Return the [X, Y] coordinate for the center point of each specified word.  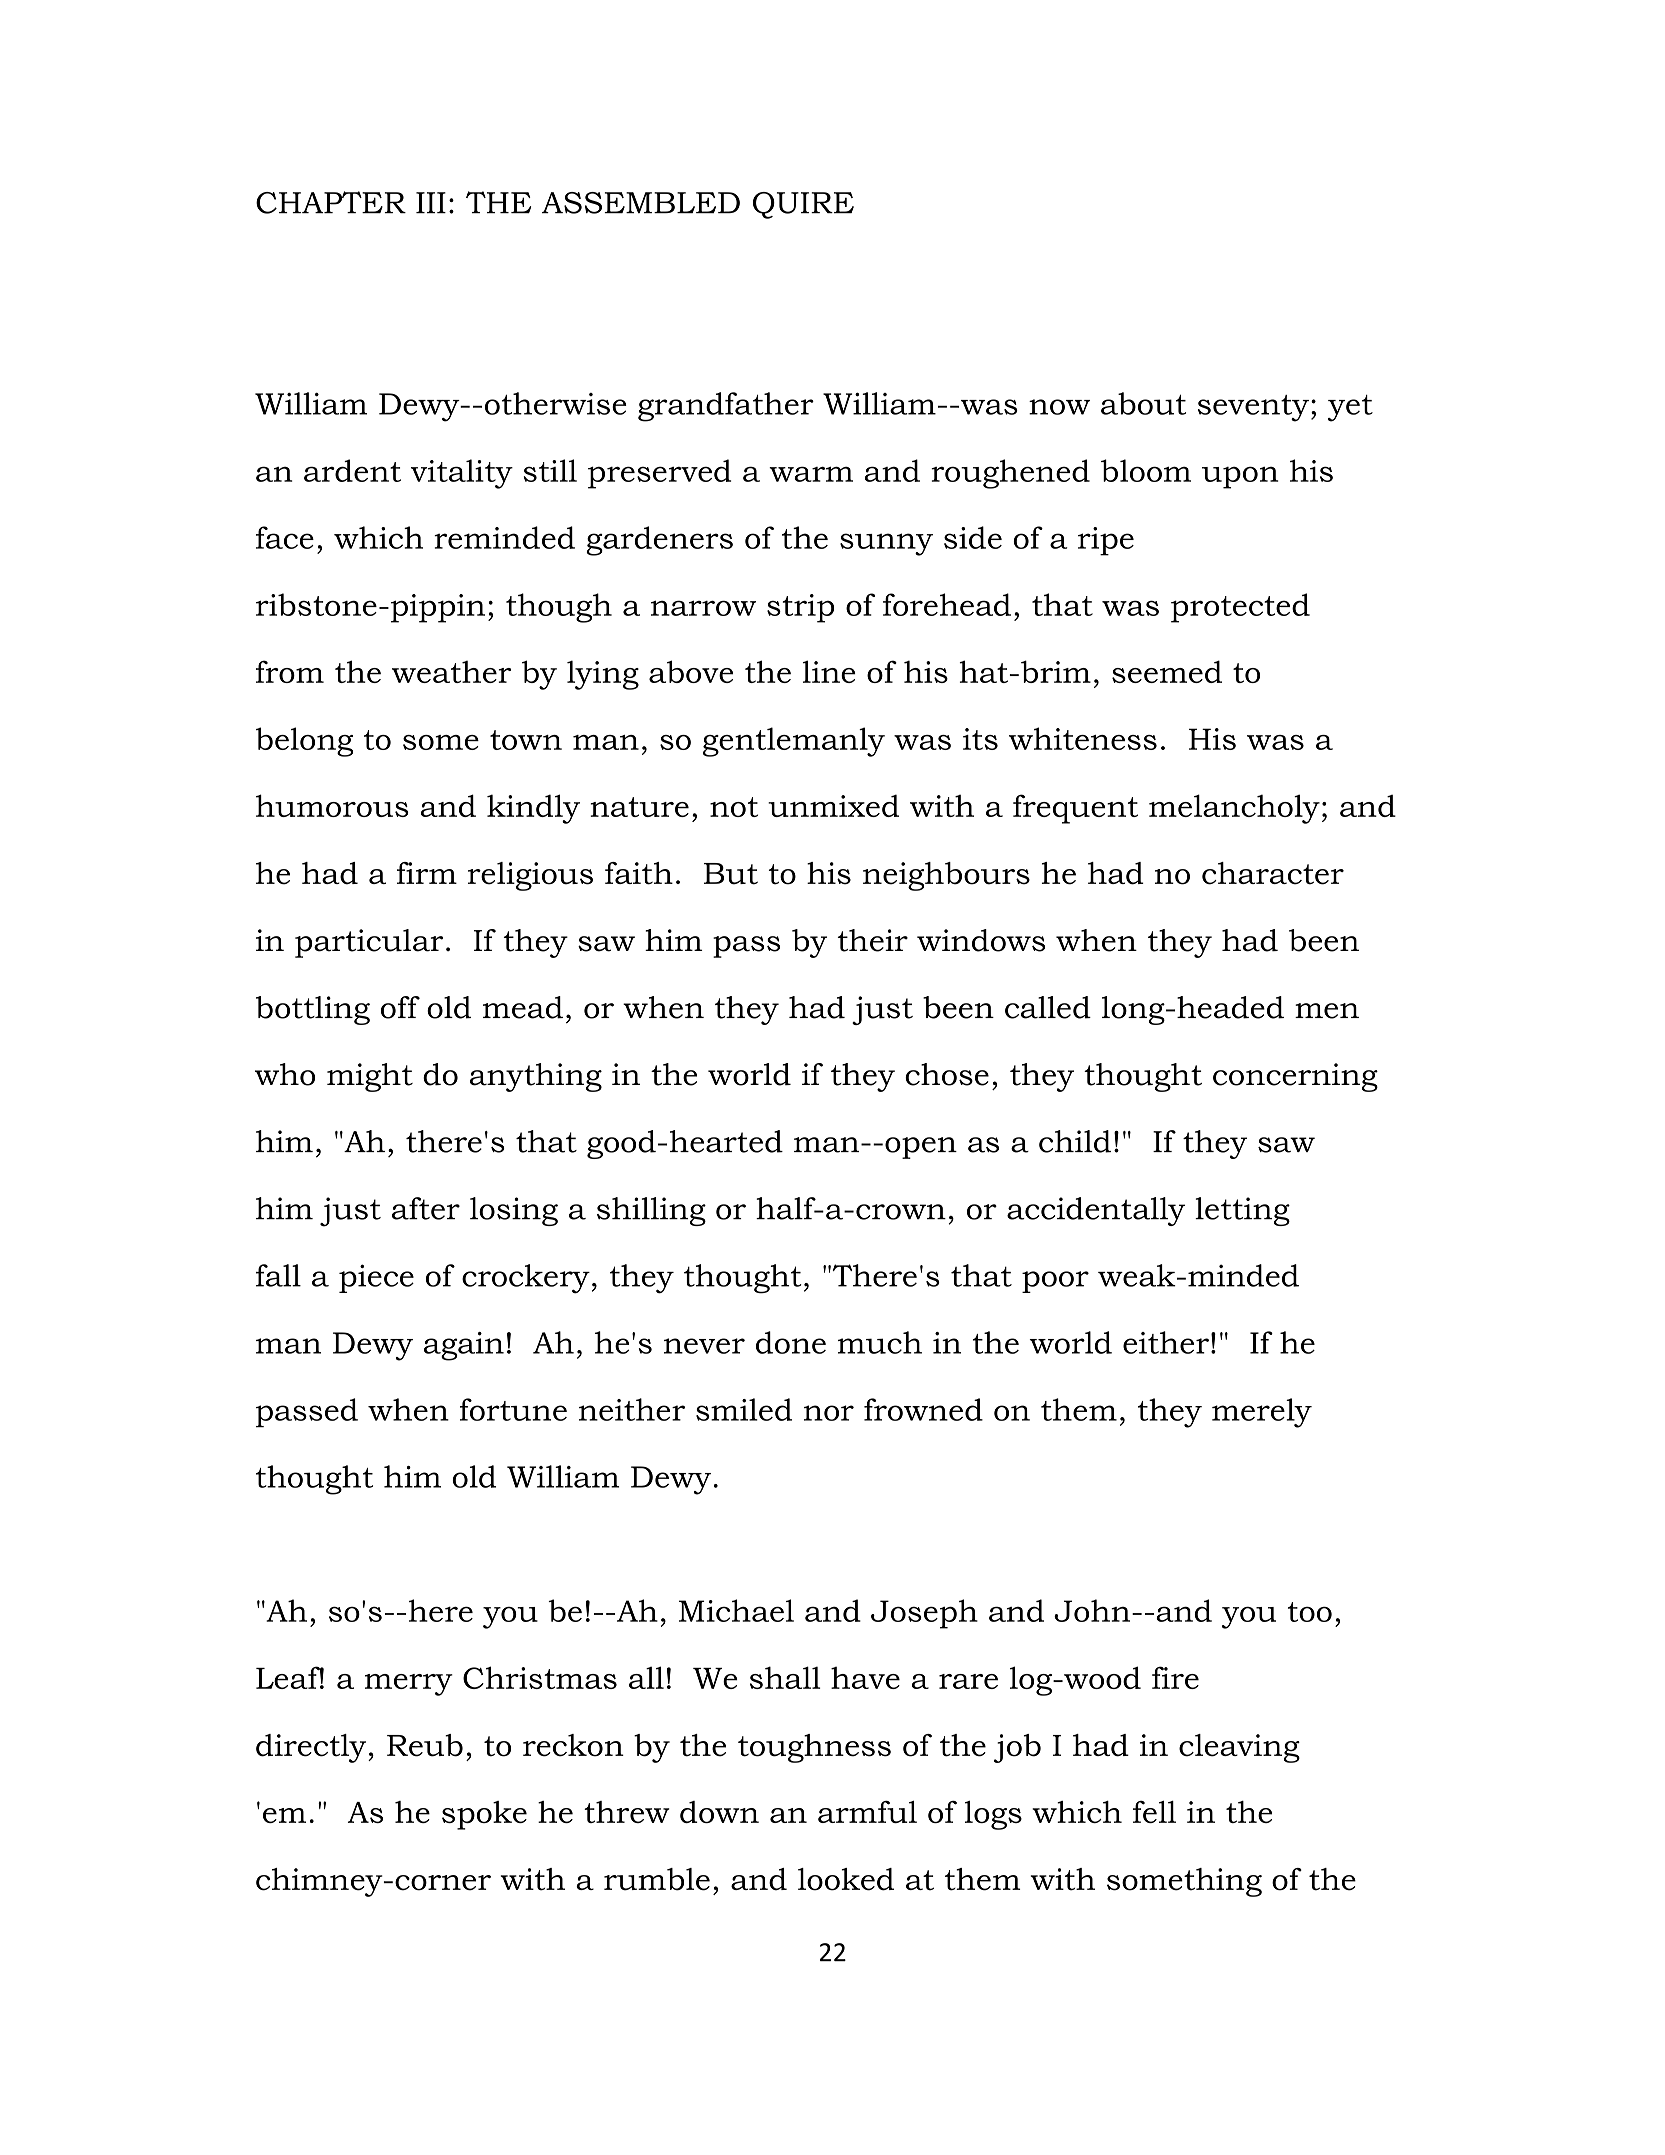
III [431, 202]
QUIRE [803, 205]
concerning [1295, 1077]
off [400, 1007]
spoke [484, 1815]
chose [947, 1074]
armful [867, 1811]
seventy [1253, 408]
